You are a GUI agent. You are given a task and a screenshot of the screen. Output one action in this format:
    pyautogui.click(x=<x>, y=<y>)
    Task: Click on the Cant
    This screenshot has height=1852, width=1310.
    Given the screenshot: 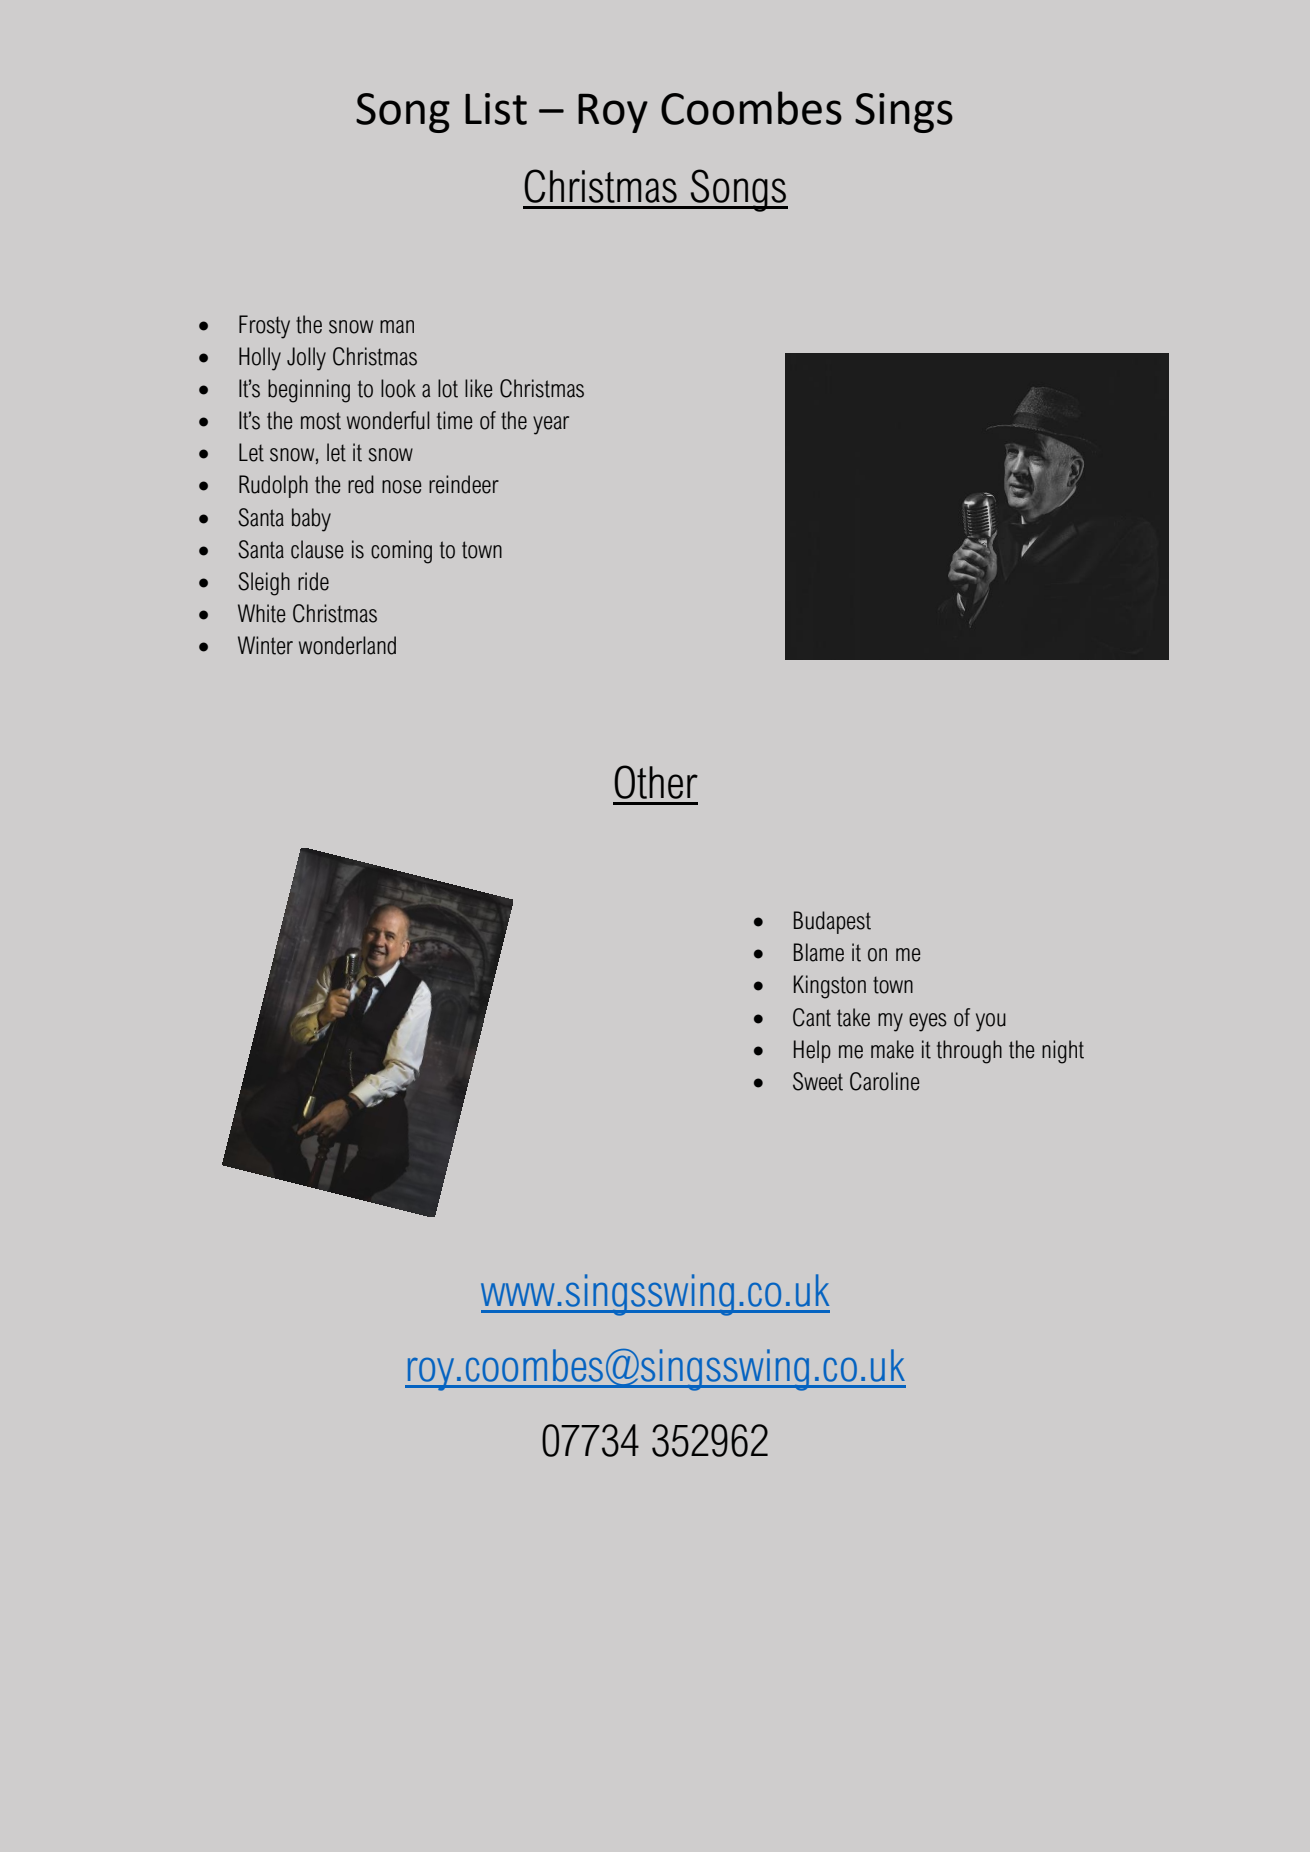 What is the action you would take?
    pyautogui.click(x=812, y=1017)
